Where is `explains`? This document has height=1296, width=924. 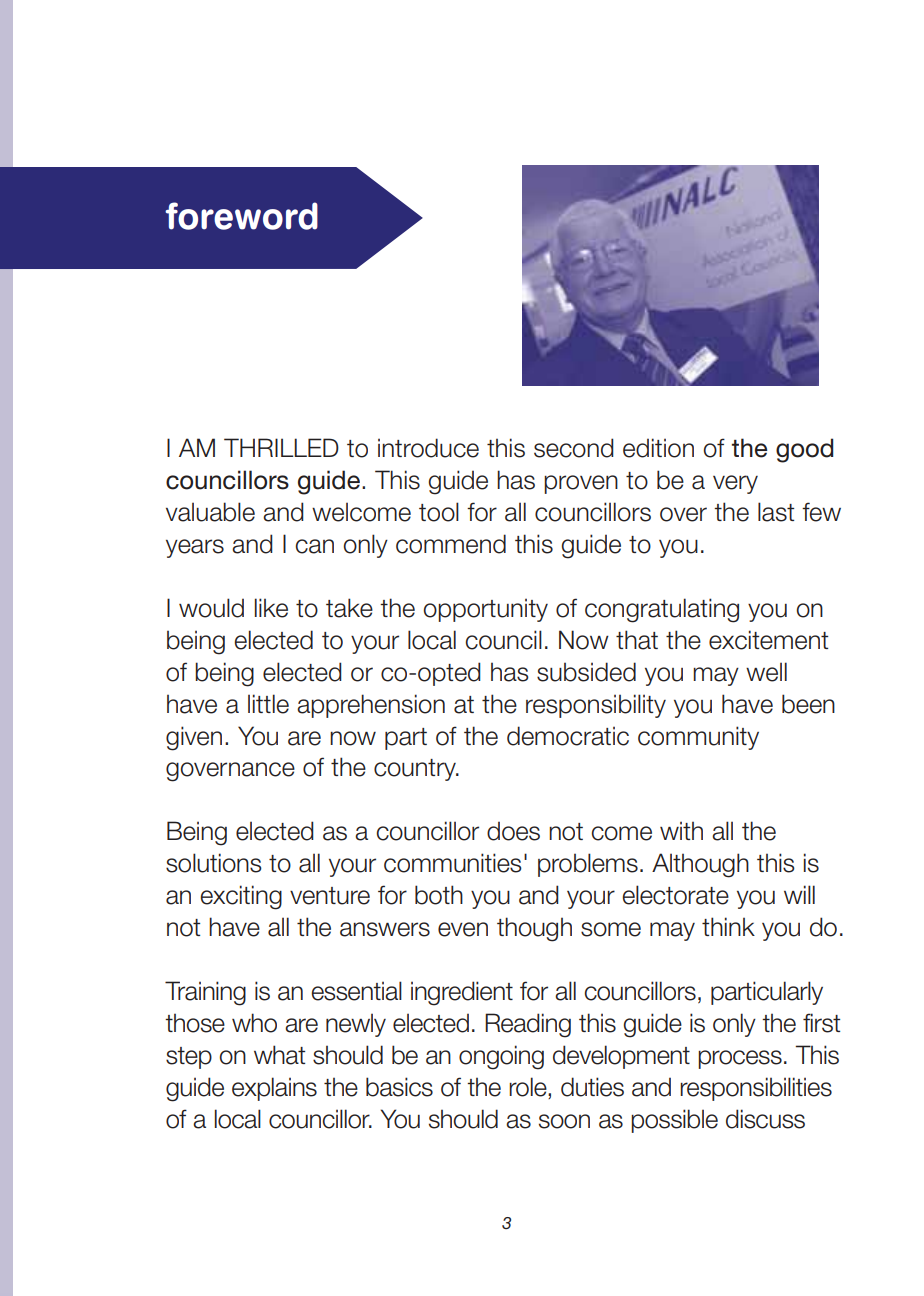
explains is located at coordinates (274, 1089).
